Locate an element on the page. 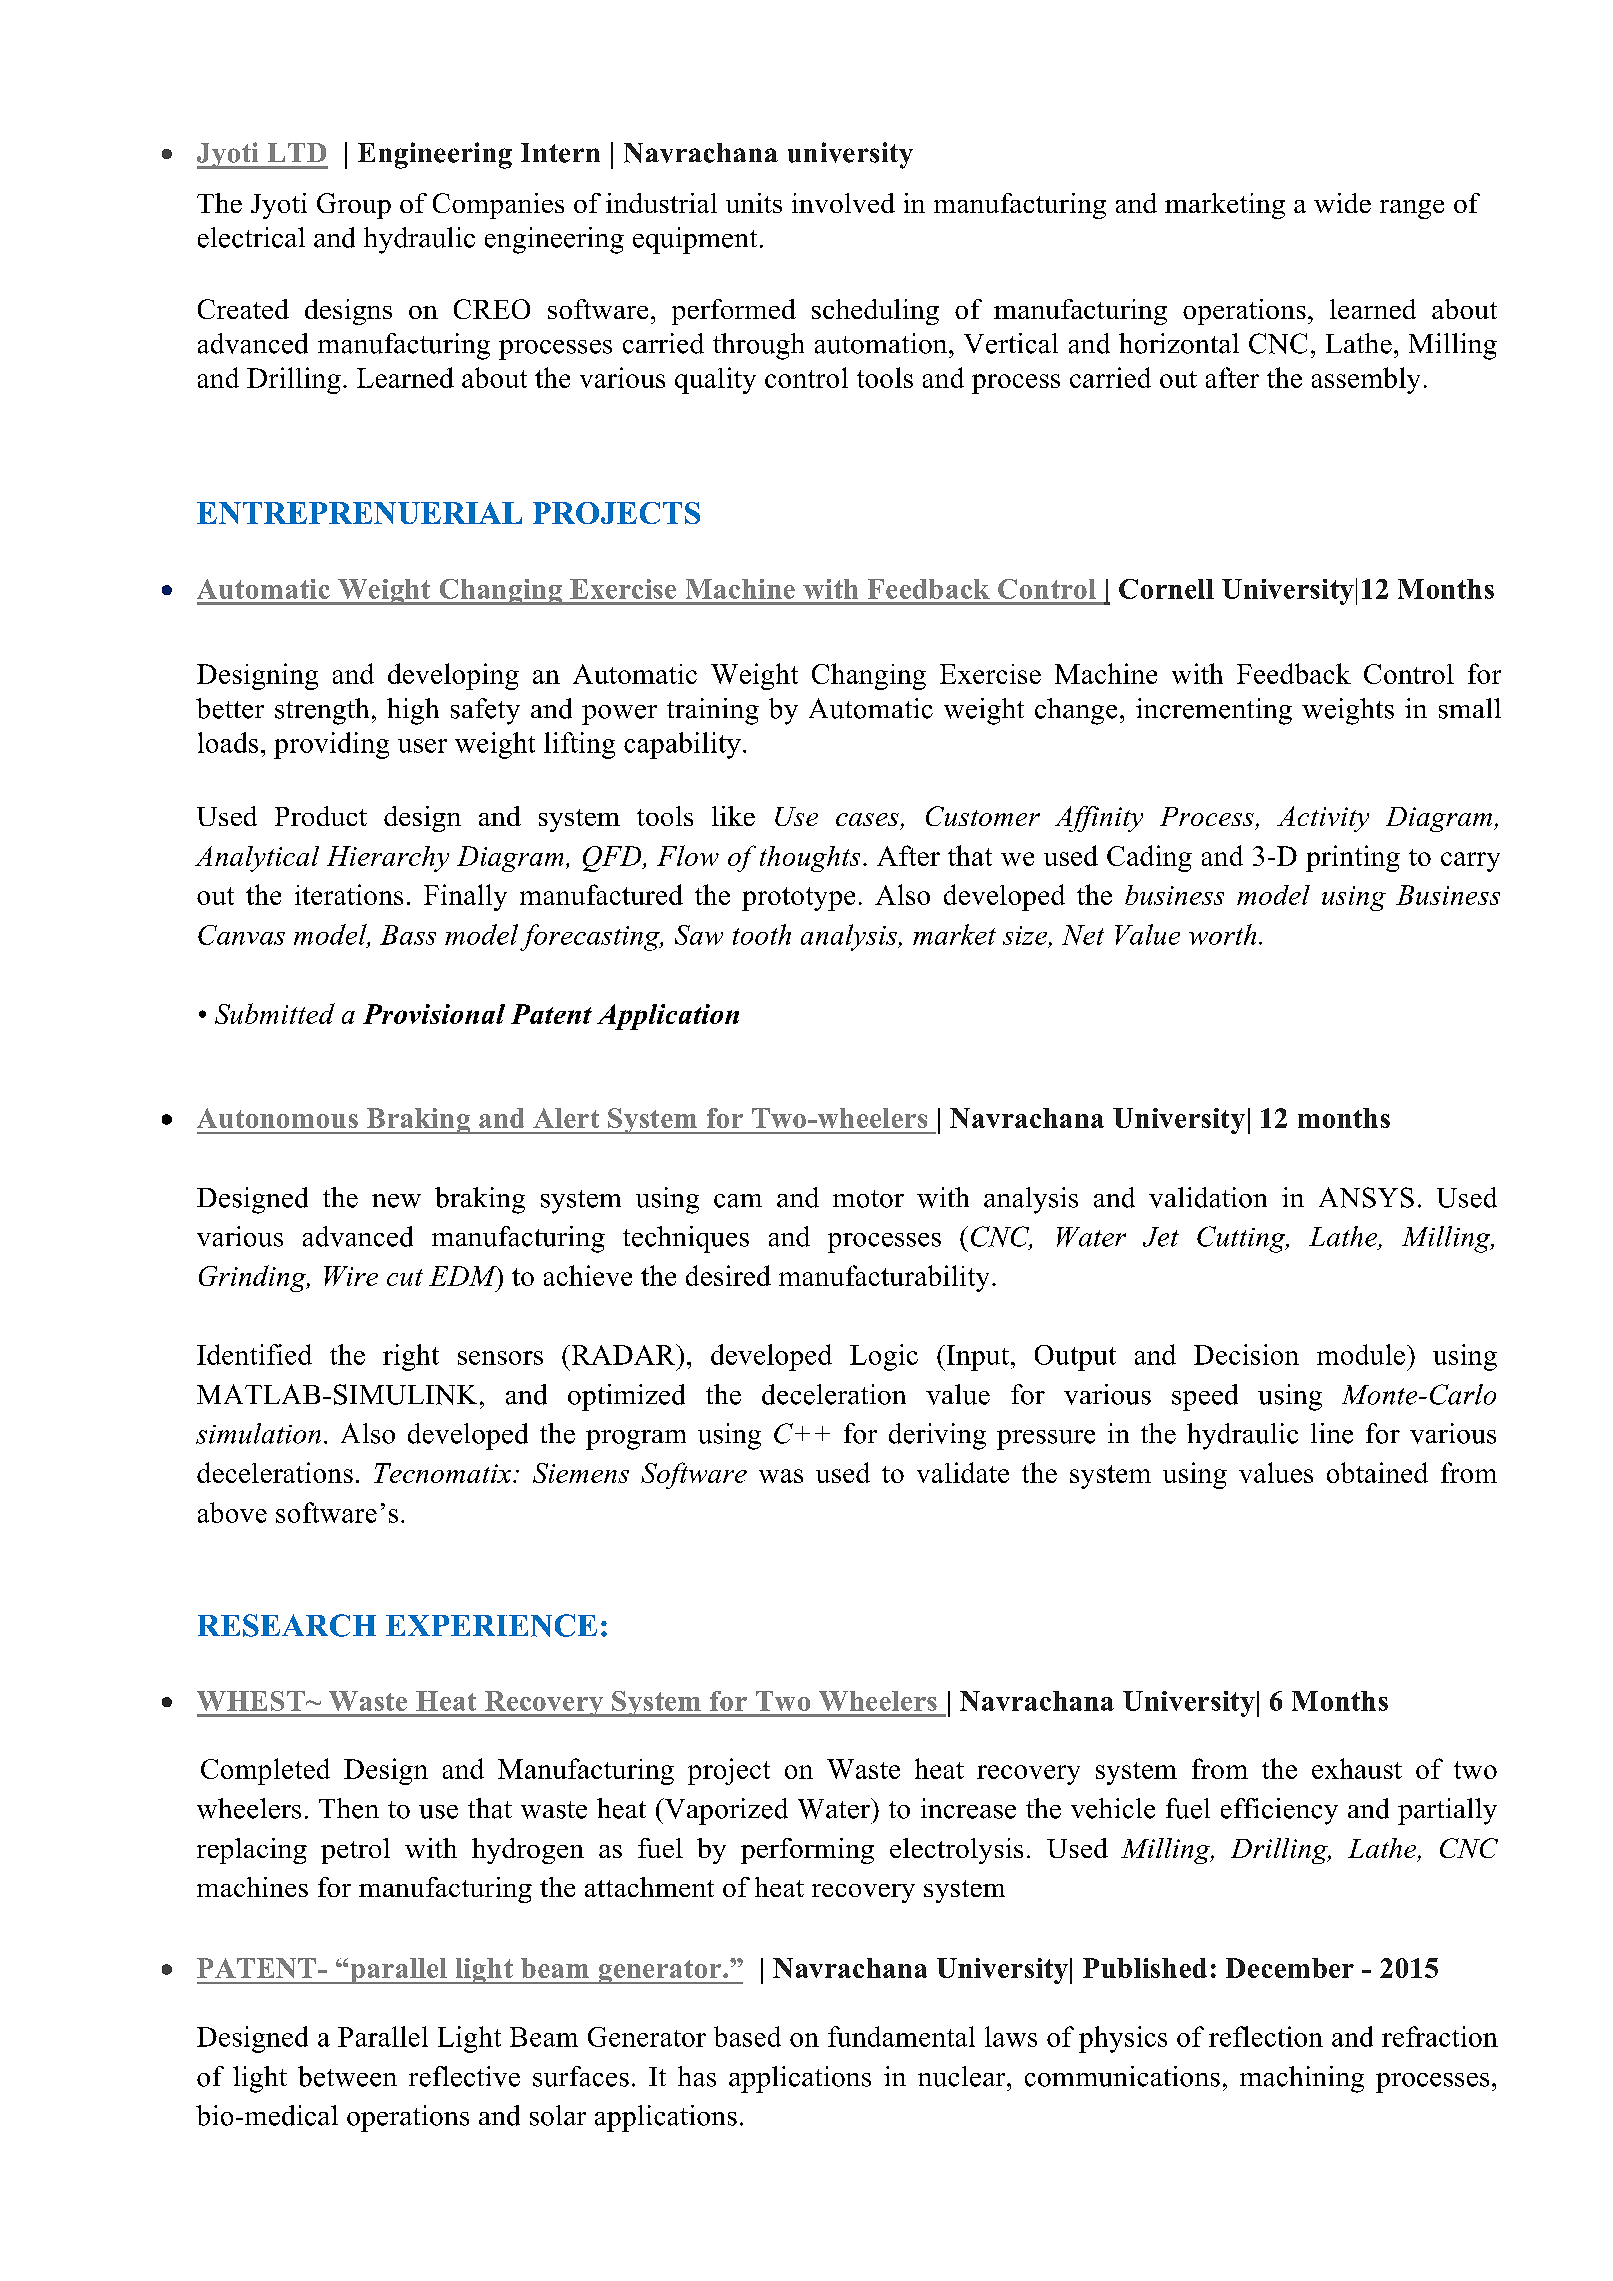  motor is located at coordinates (868, 1199).
